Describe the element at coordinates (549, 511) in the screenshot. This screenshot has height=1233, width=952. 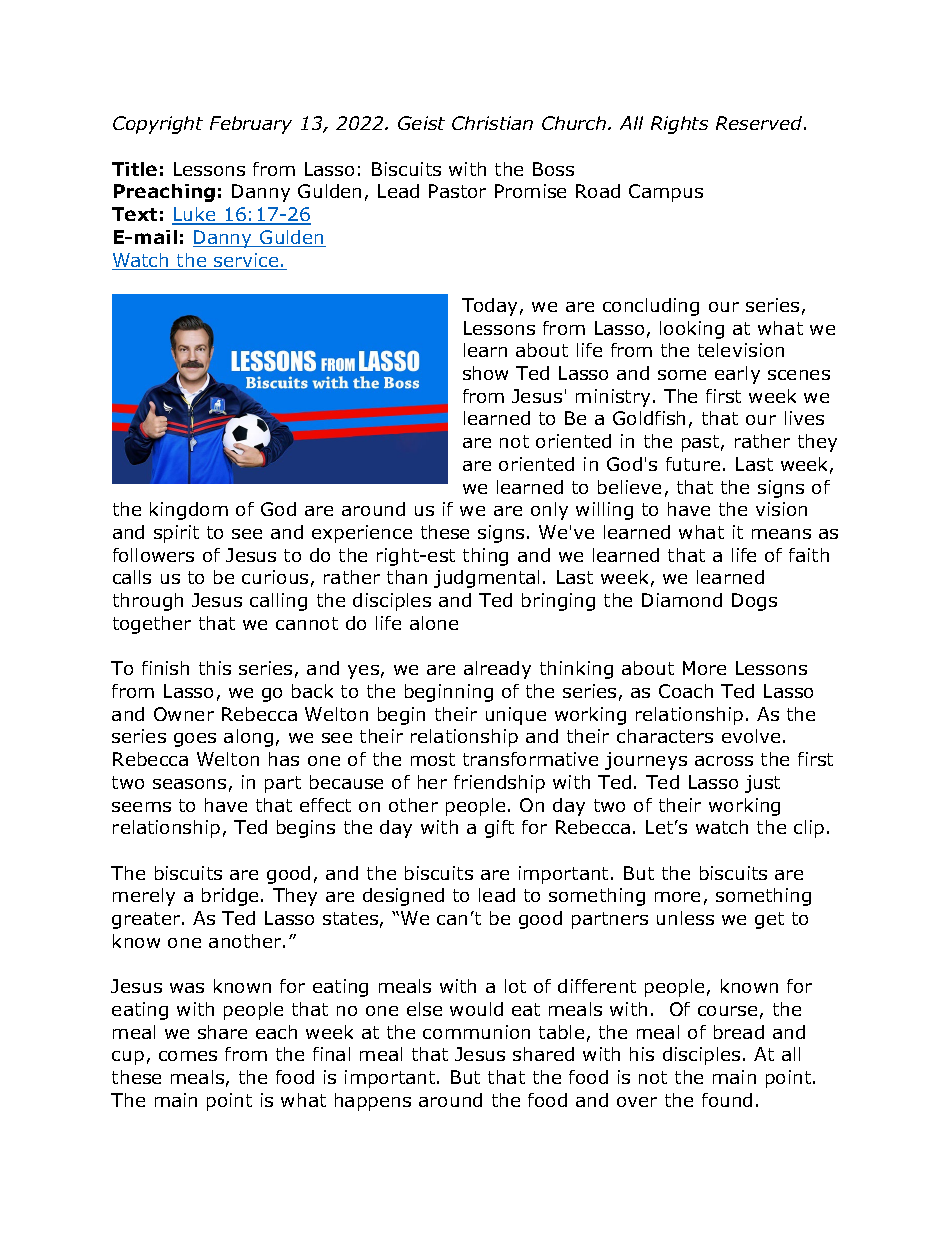
I see `only` at that location.
